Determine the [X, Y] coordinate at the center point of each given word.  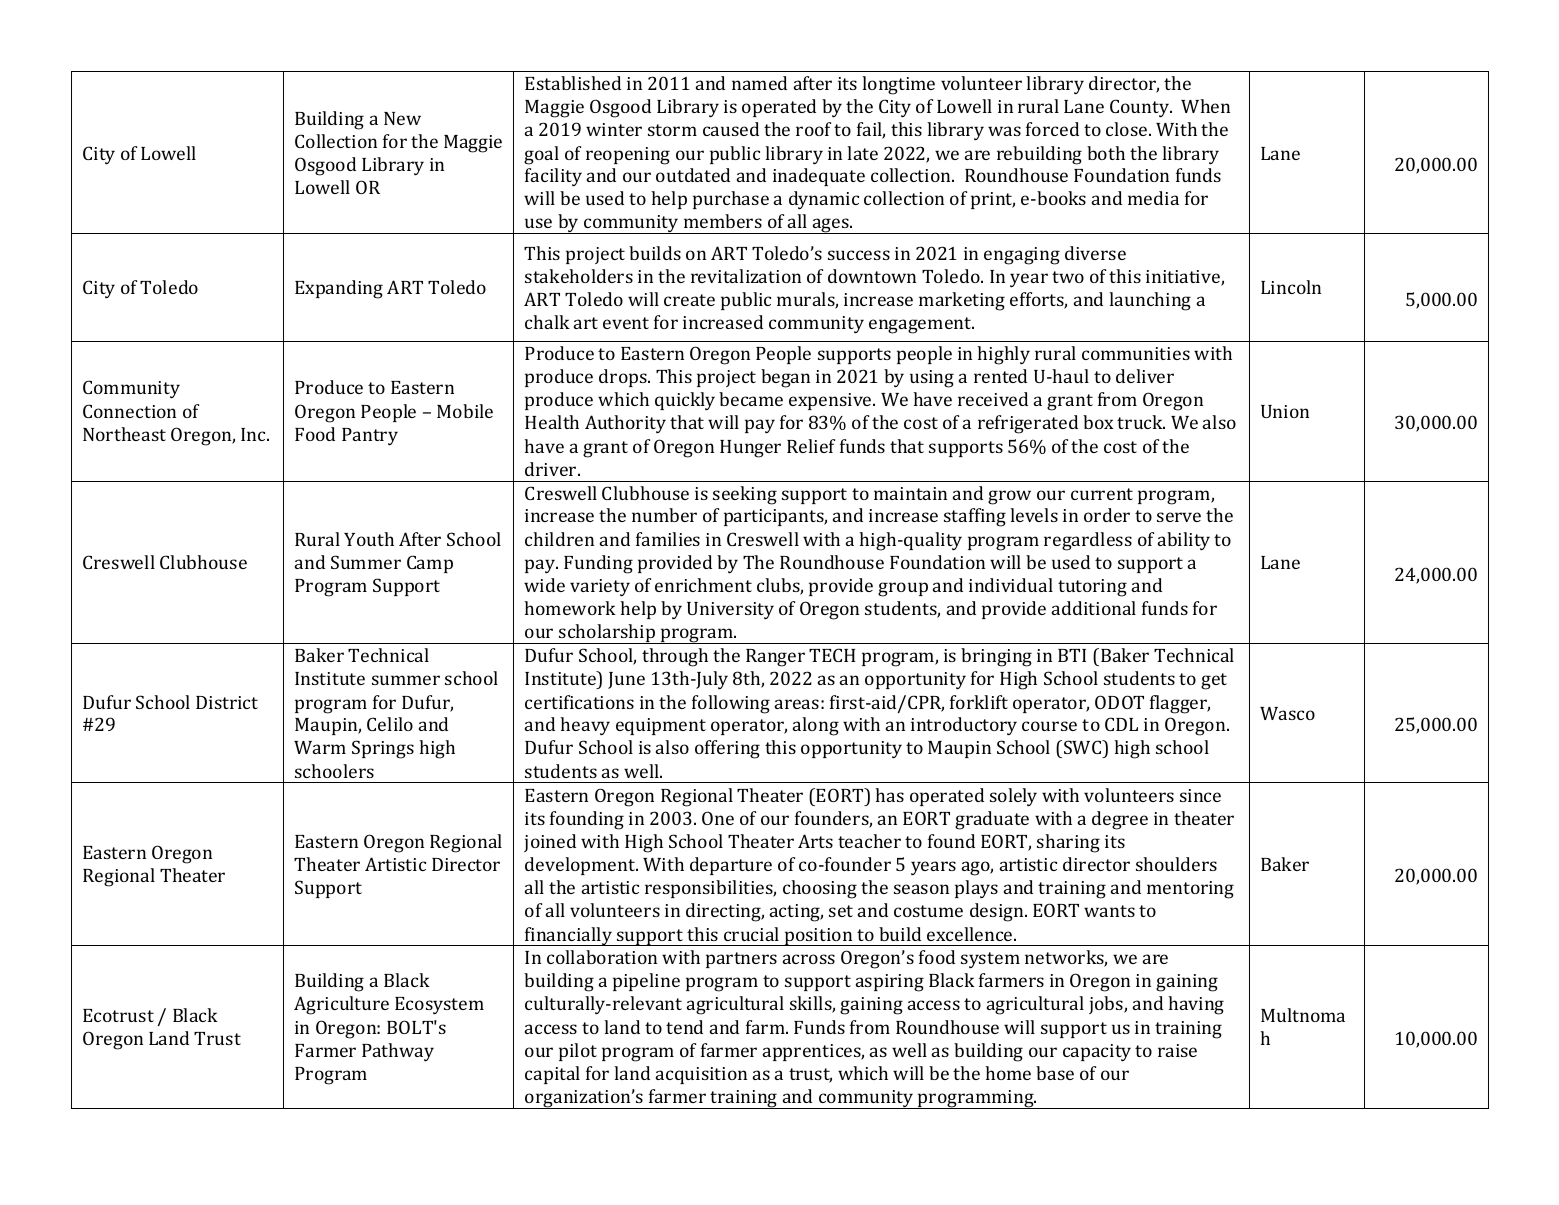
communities [1136, 353]
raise [1177, 1050]
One [718, 818]
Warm [320, 747]
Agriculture [341, 1005]
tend [684, 1027]
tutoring [1092, 588]
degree [1120, 820]
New [402, 118]
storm [672, 130]
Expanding [339, 289]
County [1141, 108]
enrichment [703, 585]
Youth [369, 539]
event [626, 323]
